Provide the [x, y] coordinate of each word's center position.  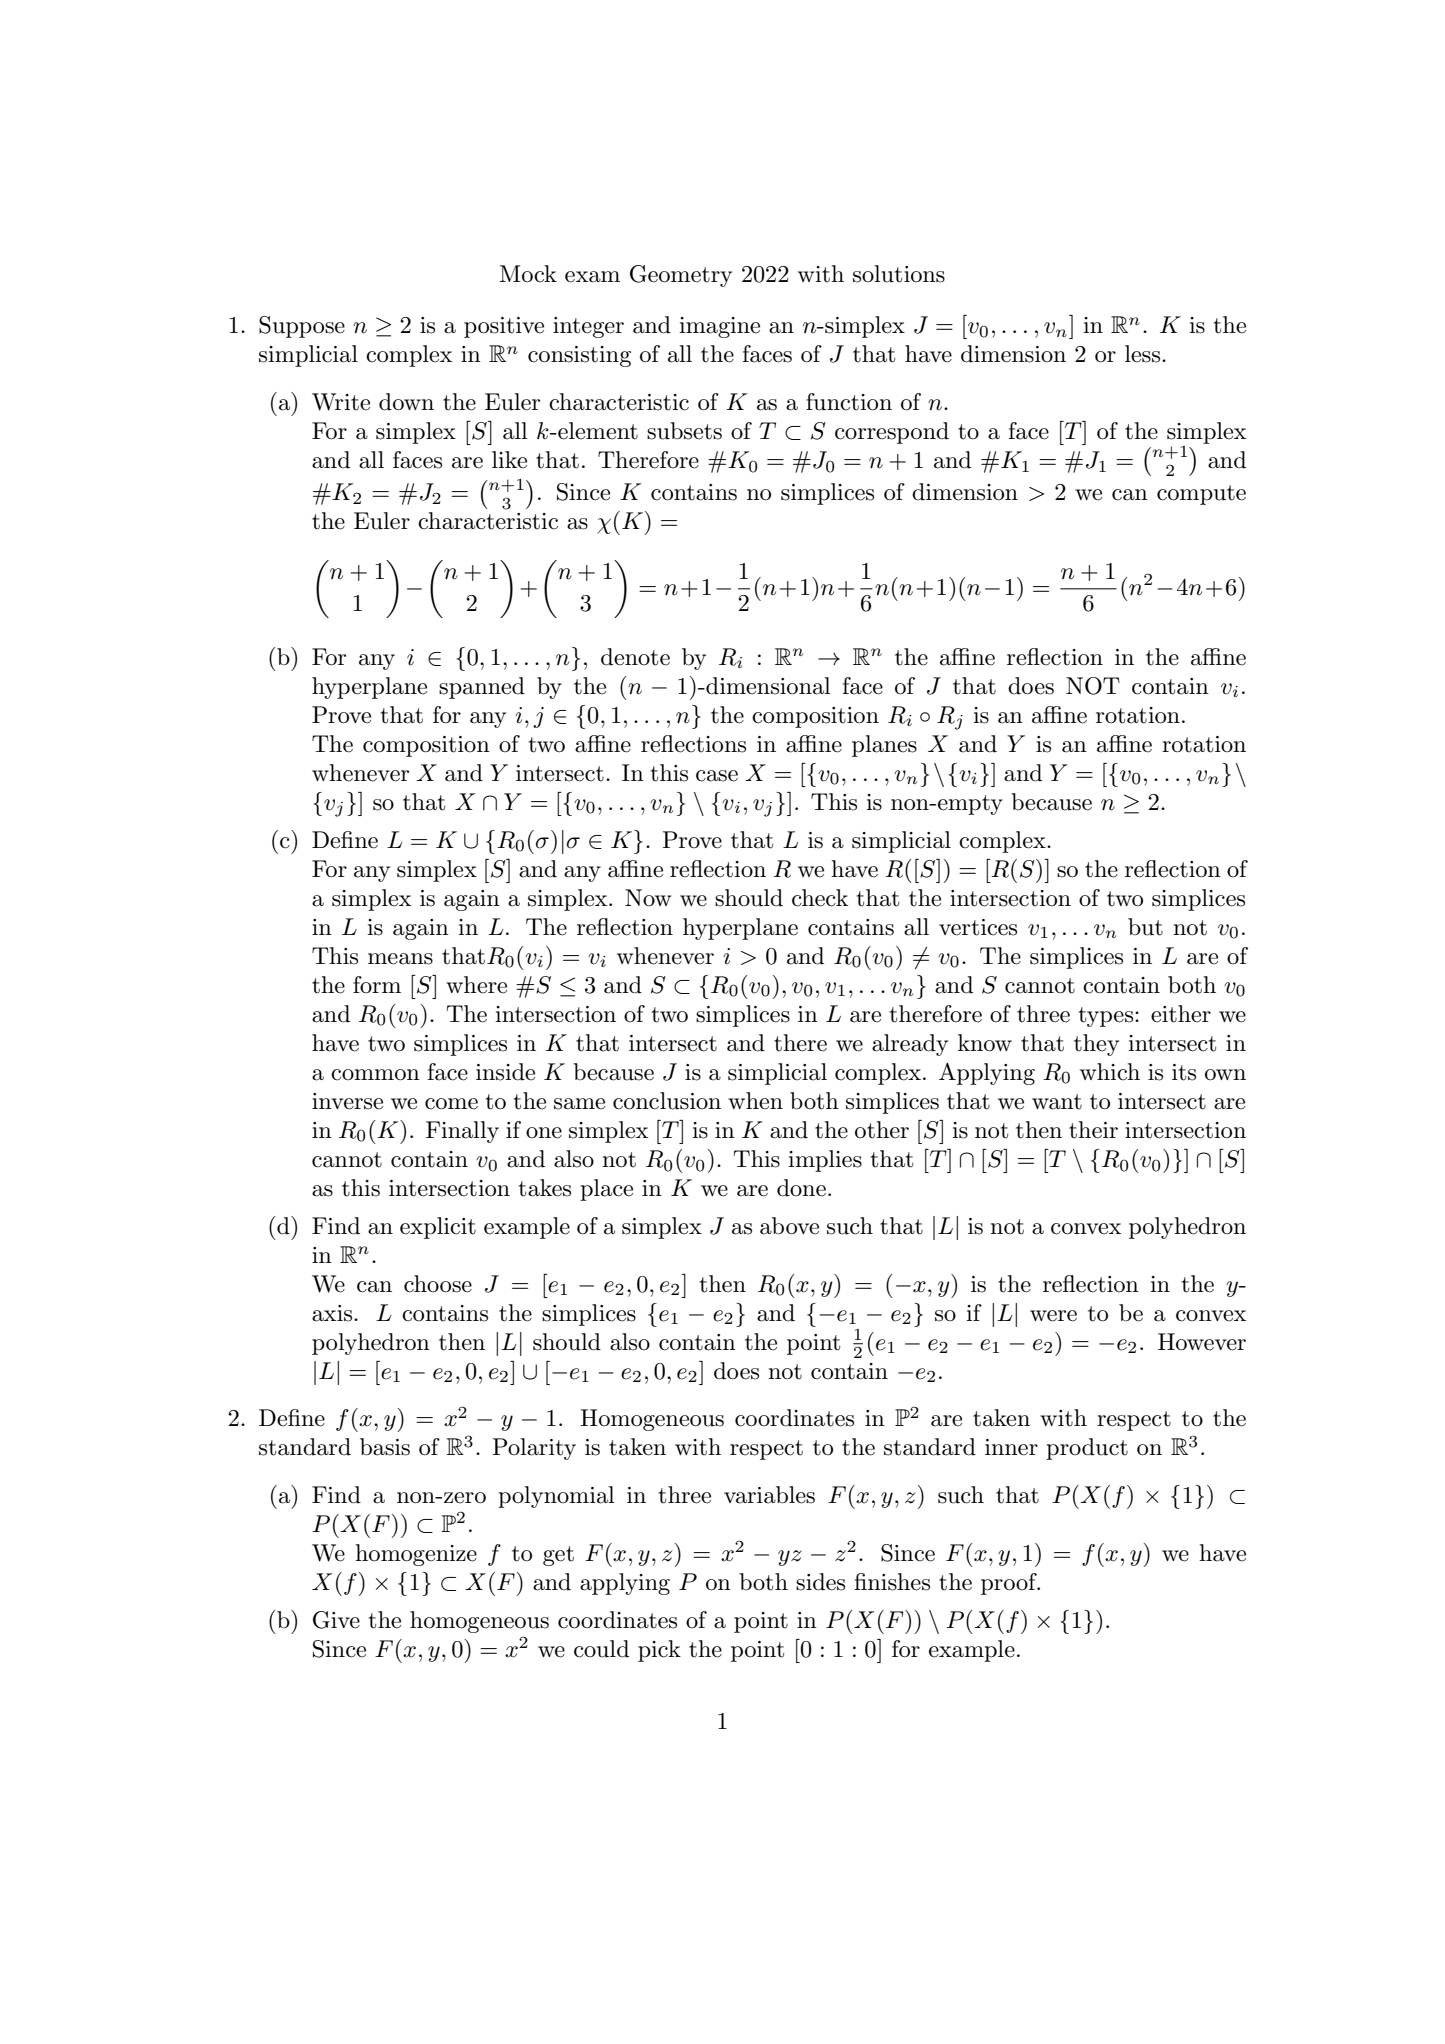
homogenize [416, 1555]
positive [504, 327]
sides [820, 1582]
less [1144, 354]
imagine [719, 327]
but [1145, 927]
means [400, 959]
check [820, 898]
